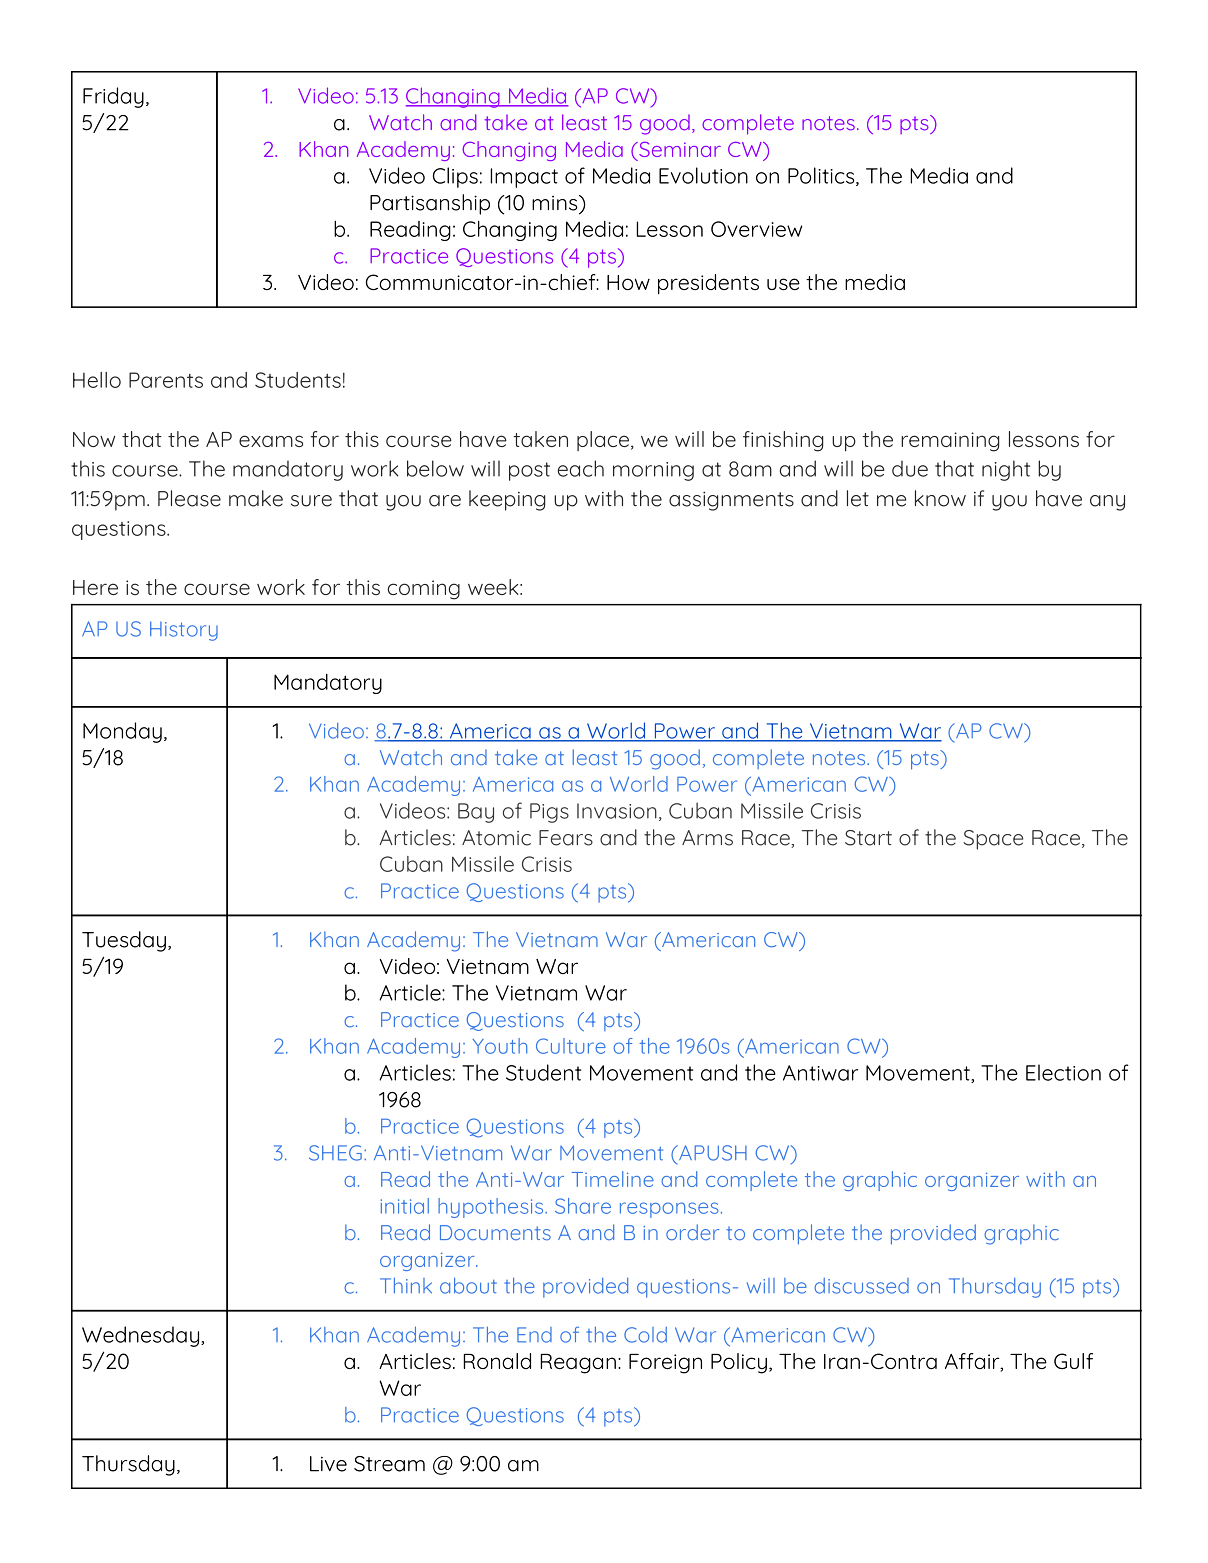  I want to click on Seminar, so click(679, 149).
